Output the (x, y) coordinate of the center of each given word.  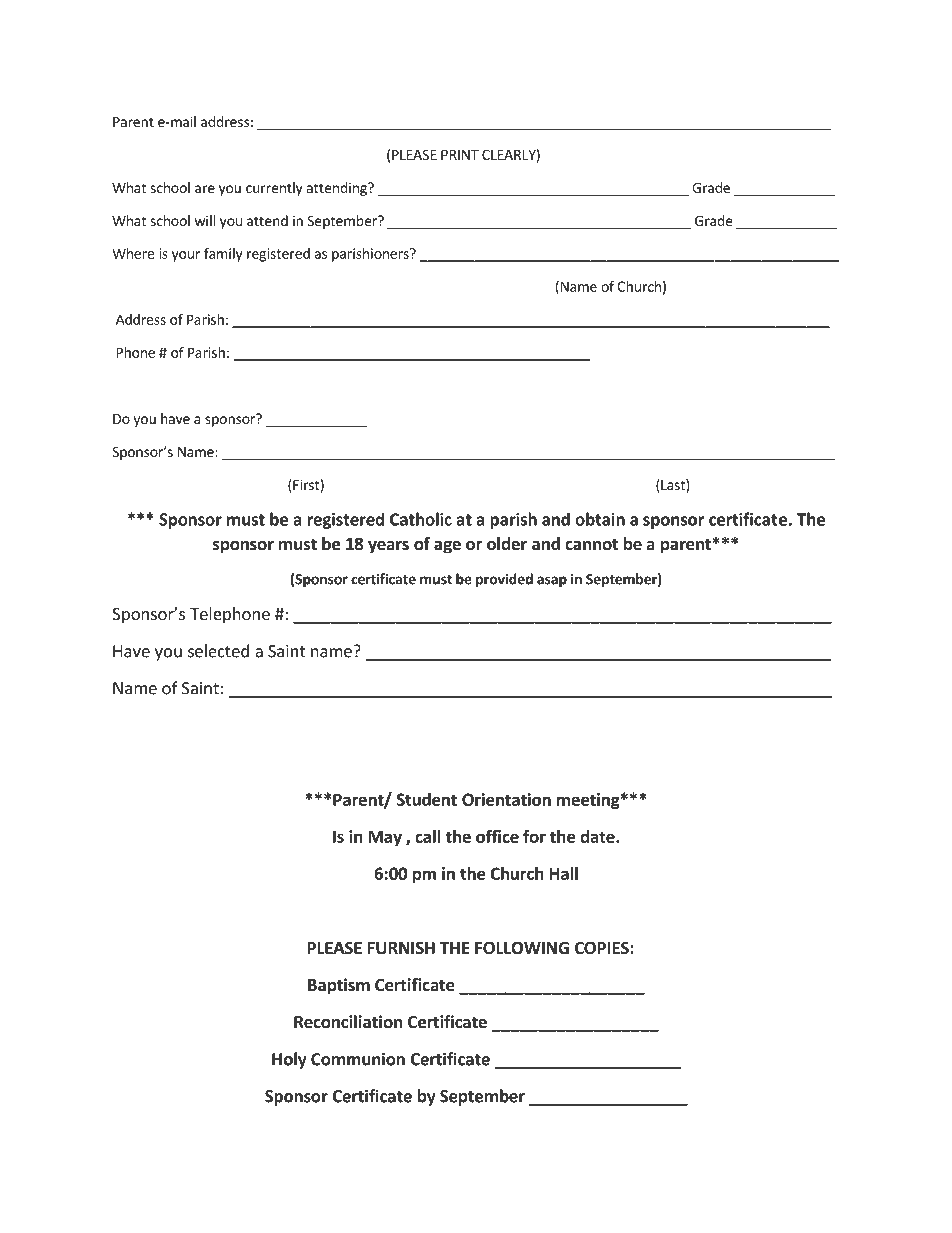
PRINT (460, 155)
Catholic (421, 519)
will (205, 220)
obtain (600, 519)
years (388, 547)
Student (427, 799)
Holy (289, 1060)
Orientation (506, 799)
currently (274, 189)
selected (218, 651)
